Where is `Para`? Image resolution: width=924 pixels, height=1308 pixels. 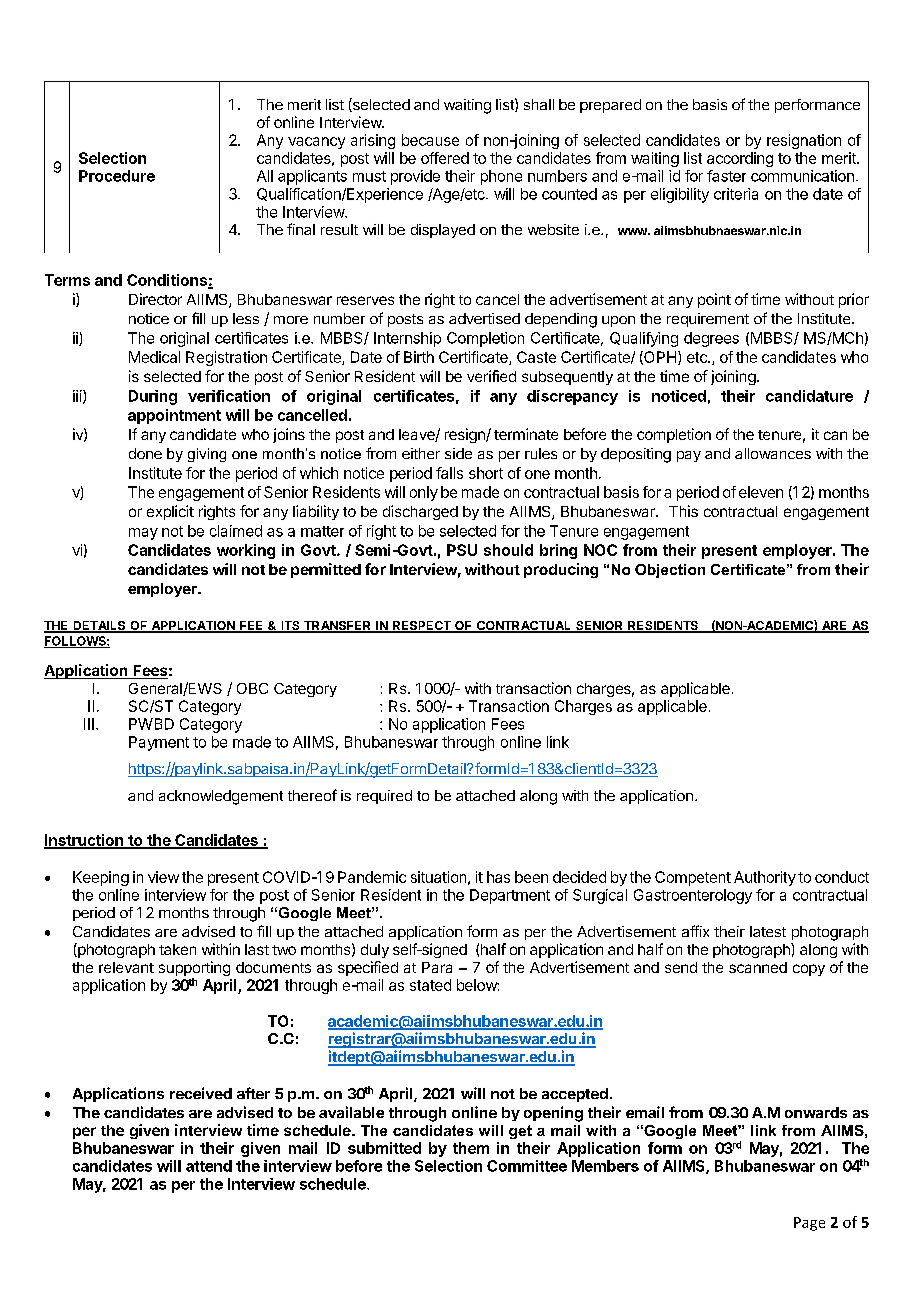 Para is located at coordinates (437, 967).
